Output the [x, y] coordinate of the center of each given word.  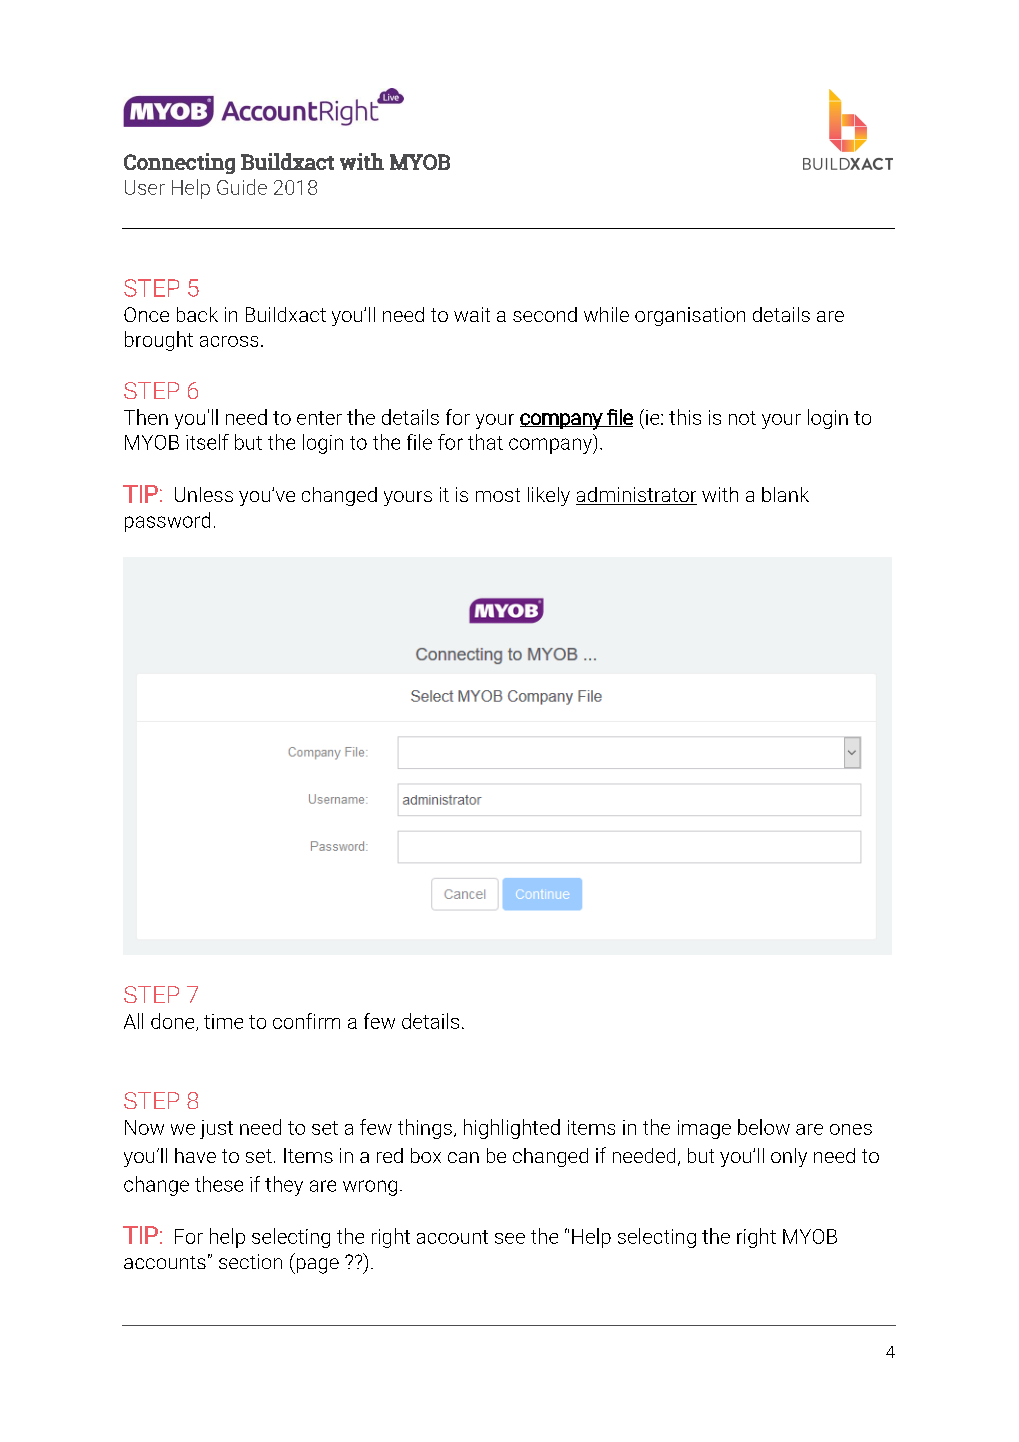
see [510, 1238]
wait [472, 314]
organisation [690, 316]
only [789, 1157]
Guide [242, 187]
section [250, 1261]
